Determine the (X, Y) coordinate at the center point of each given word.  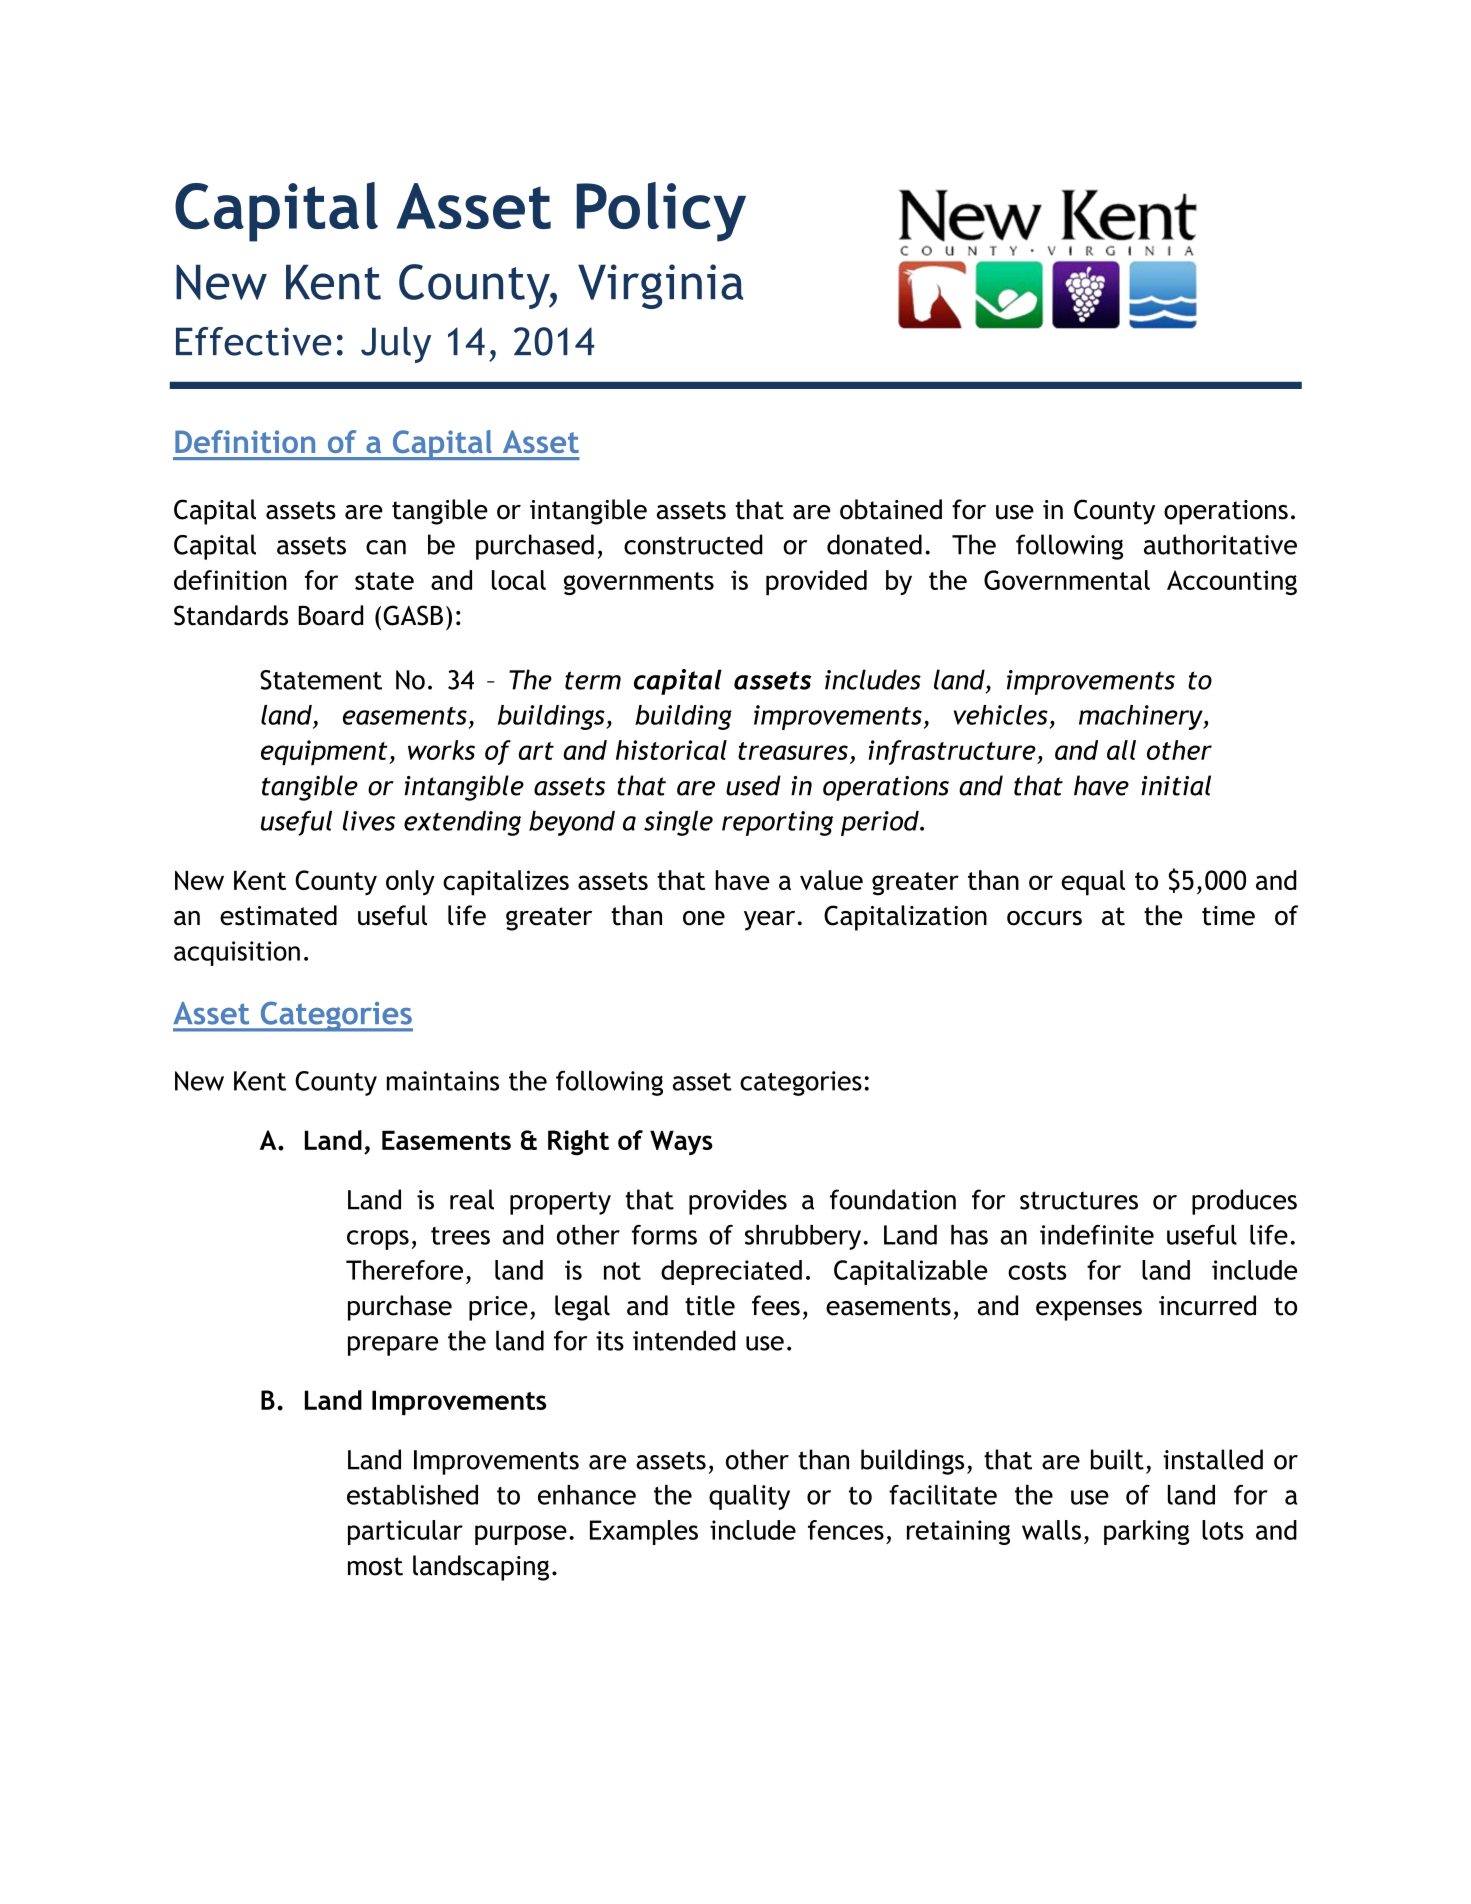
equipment (325, 753)
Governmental (1067, 580)
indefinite (1097, 1235)
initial (1176, 785)
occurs (1044, 918)
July (396, 345)
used (753, 785)
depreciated (731, 1272)
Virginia (660, 286)
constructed (693, 544)
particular (405, 1532)
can (386, 547)
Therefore (404, 1270)
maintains (443, 1081)
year (769, 921)
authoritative (1220, 544)
